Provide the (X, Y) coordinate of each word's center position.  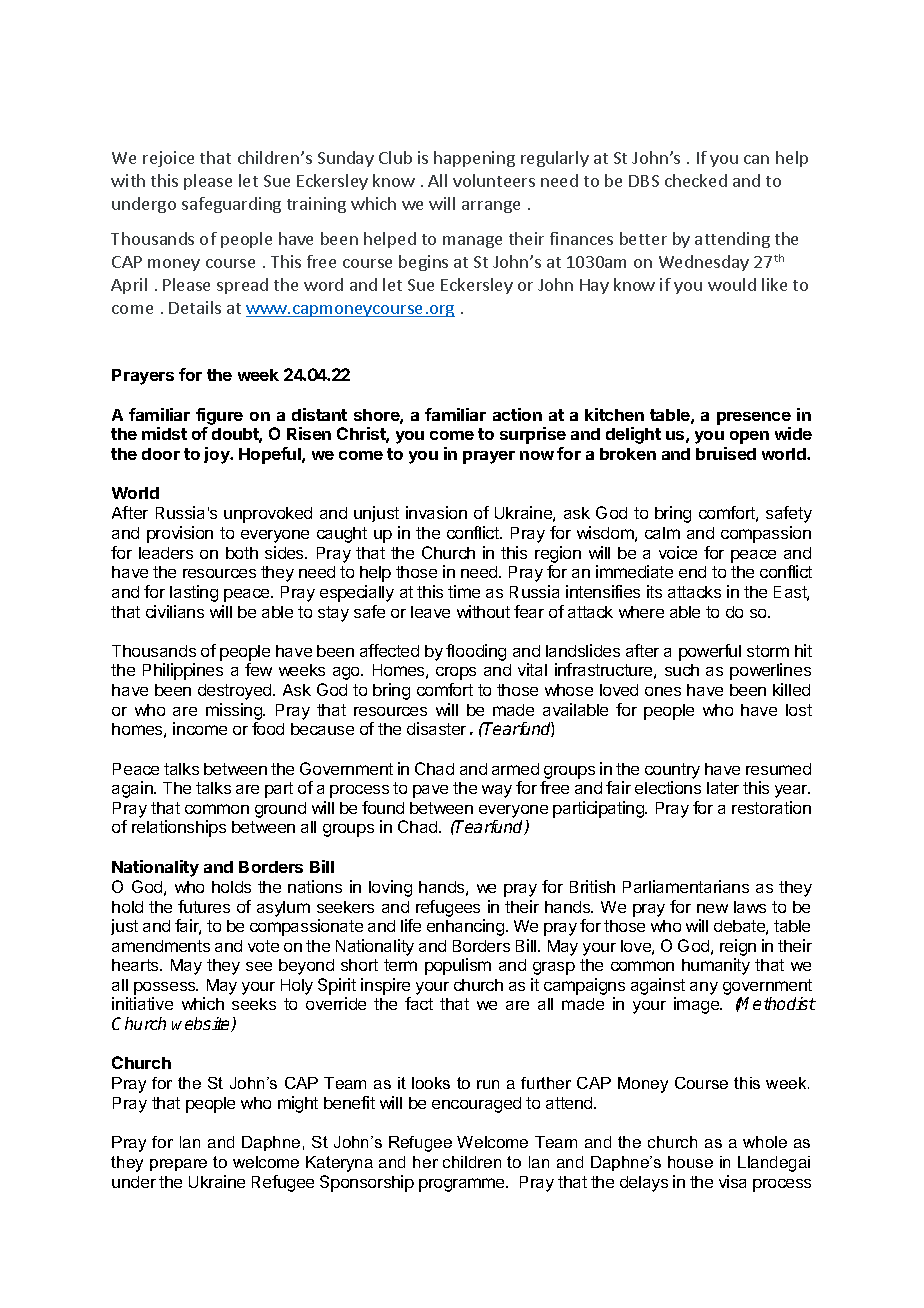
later (723, 788)
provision (180, 534)
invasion (436, 512)
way (497, 791)
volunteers (494, 180)
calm (662, 533)
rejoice (168, 159)
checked (696, 180)
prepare (178, 1165)
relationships (179, 828)
